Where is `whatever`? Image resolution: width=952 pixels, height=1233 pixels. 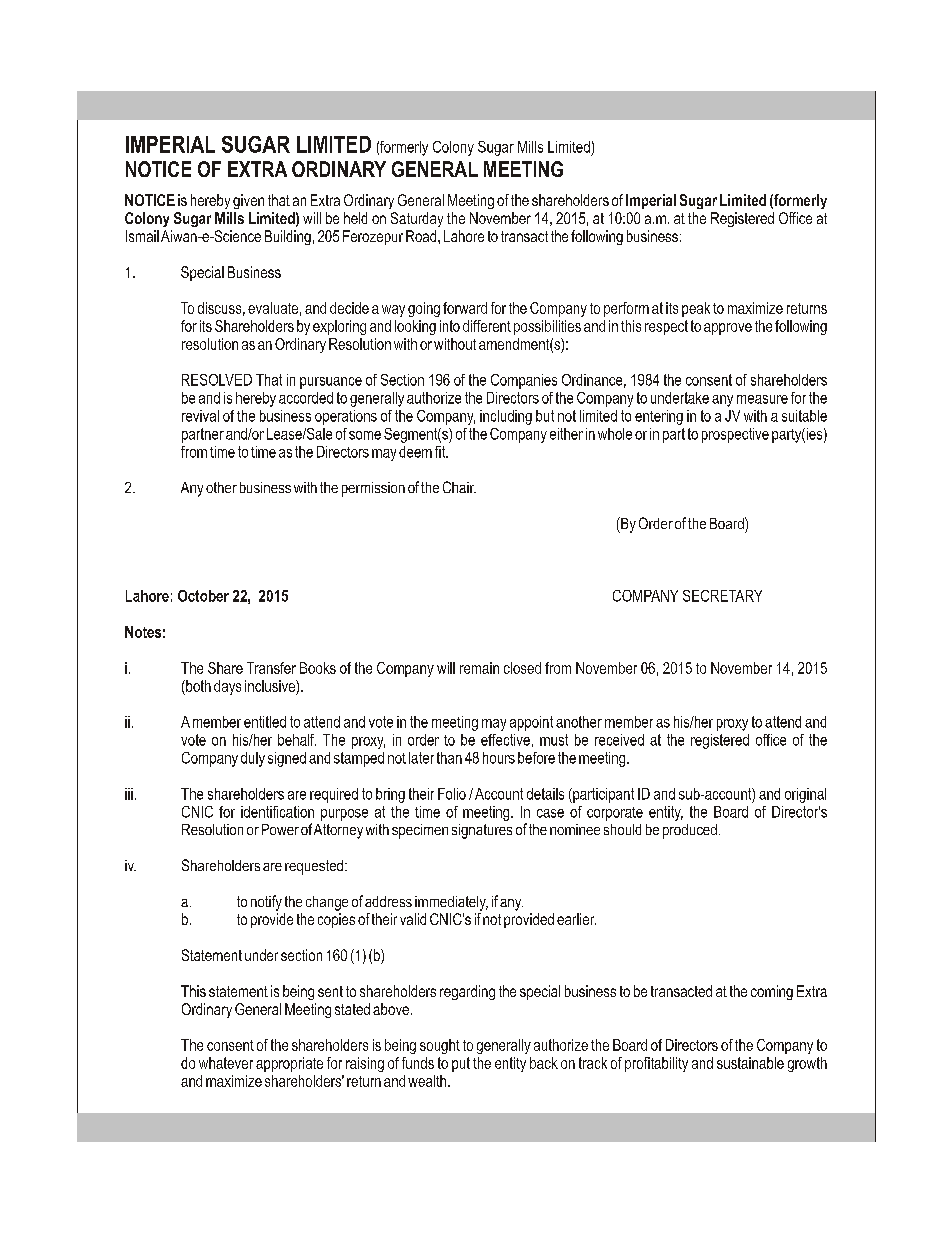
whatever is located at coordinates (226, 1063).
